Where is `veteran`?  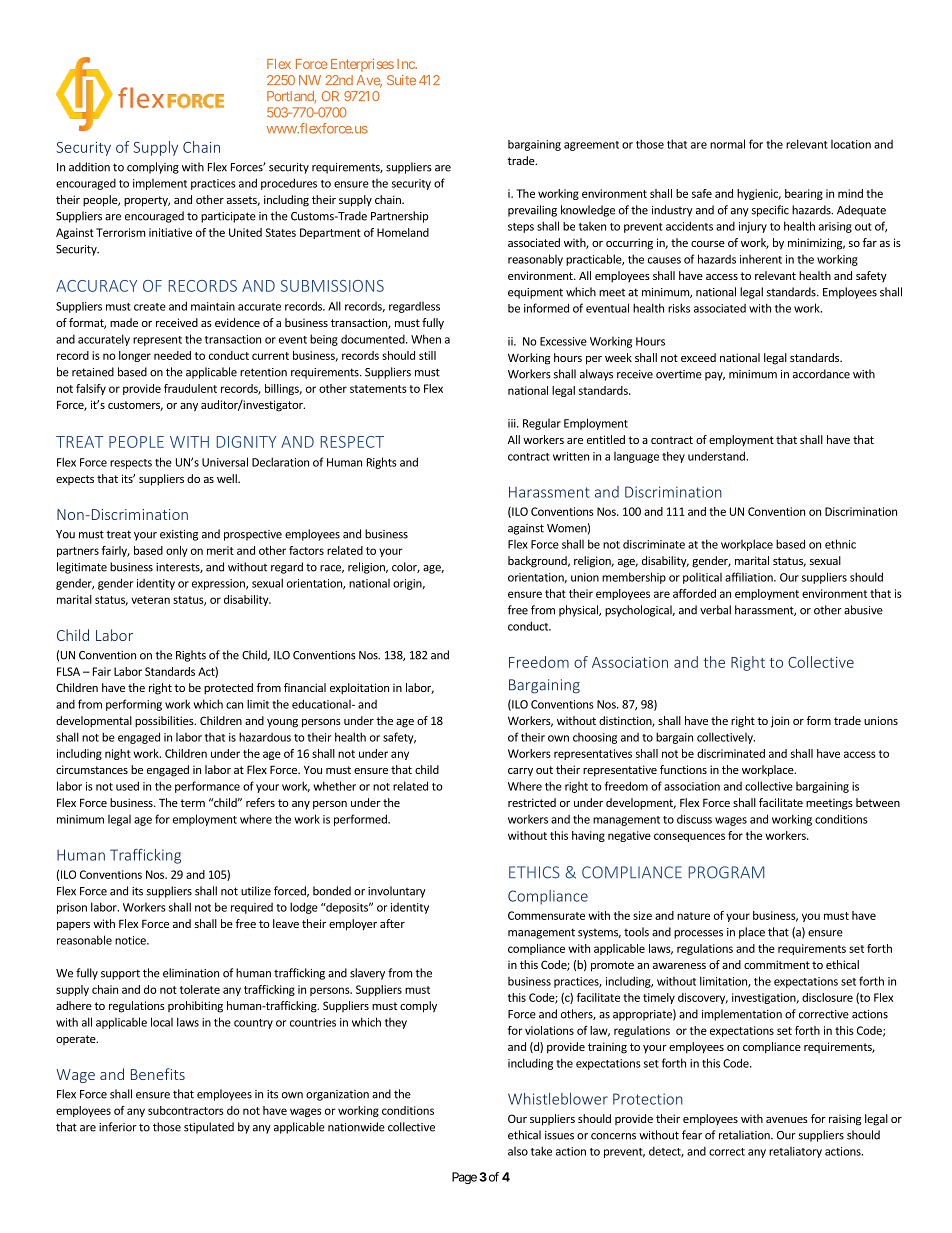
veteran is located at coordinates (150, 600).
